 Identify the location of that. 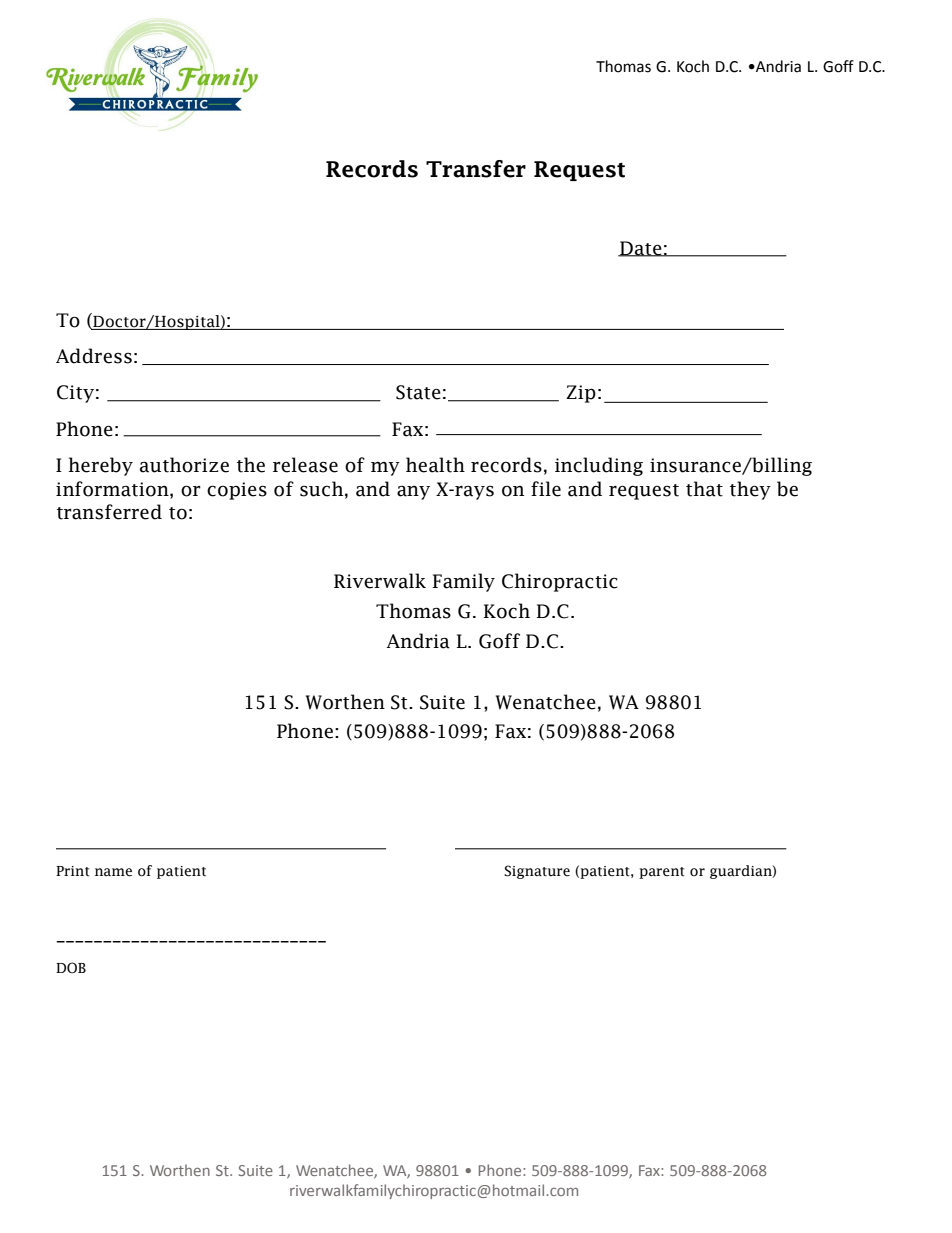
(704, 489).
